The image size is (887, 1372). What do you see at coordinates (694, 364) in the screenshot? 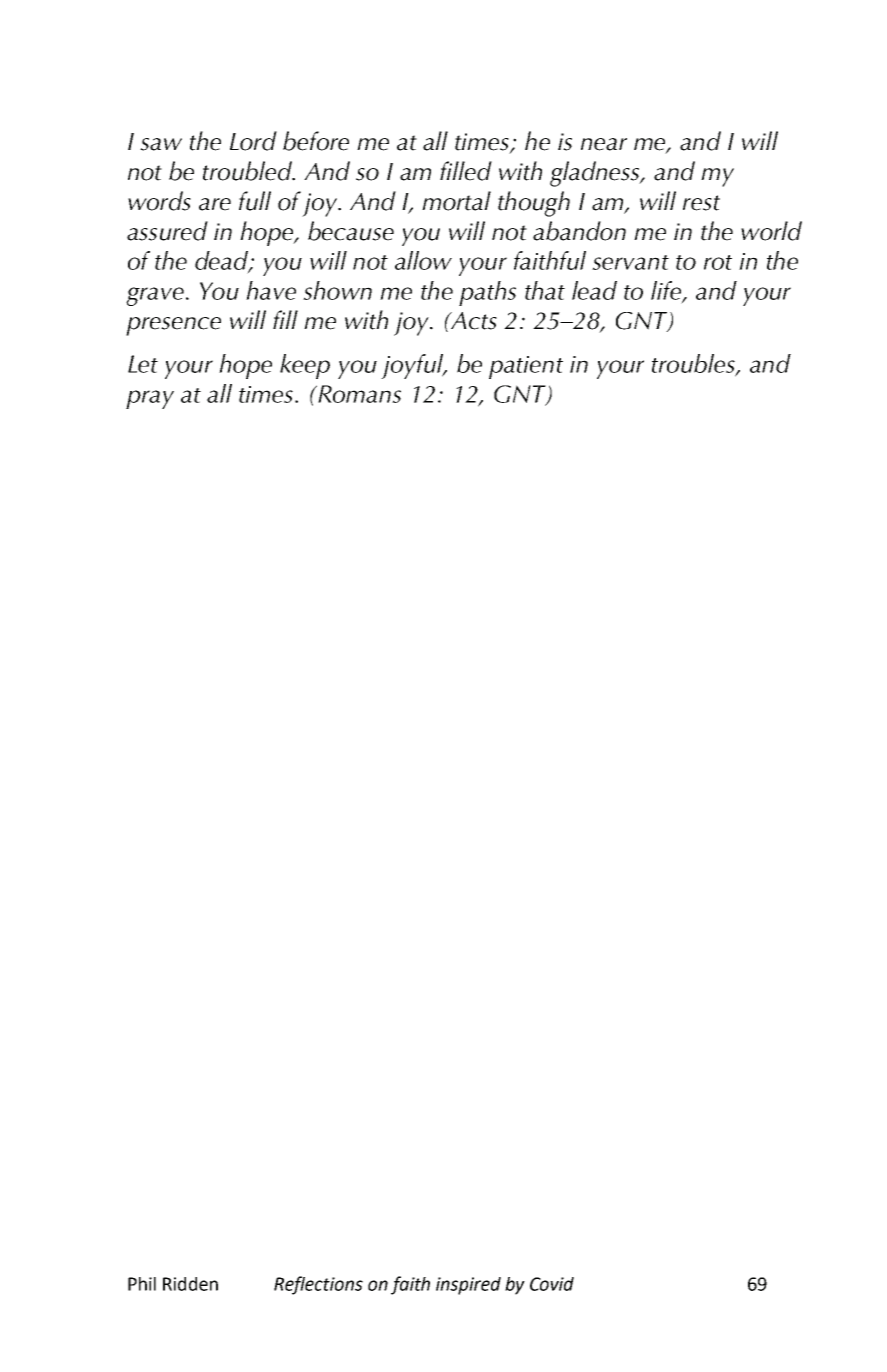
I see `troubles` at bounding box center [694, 364].
